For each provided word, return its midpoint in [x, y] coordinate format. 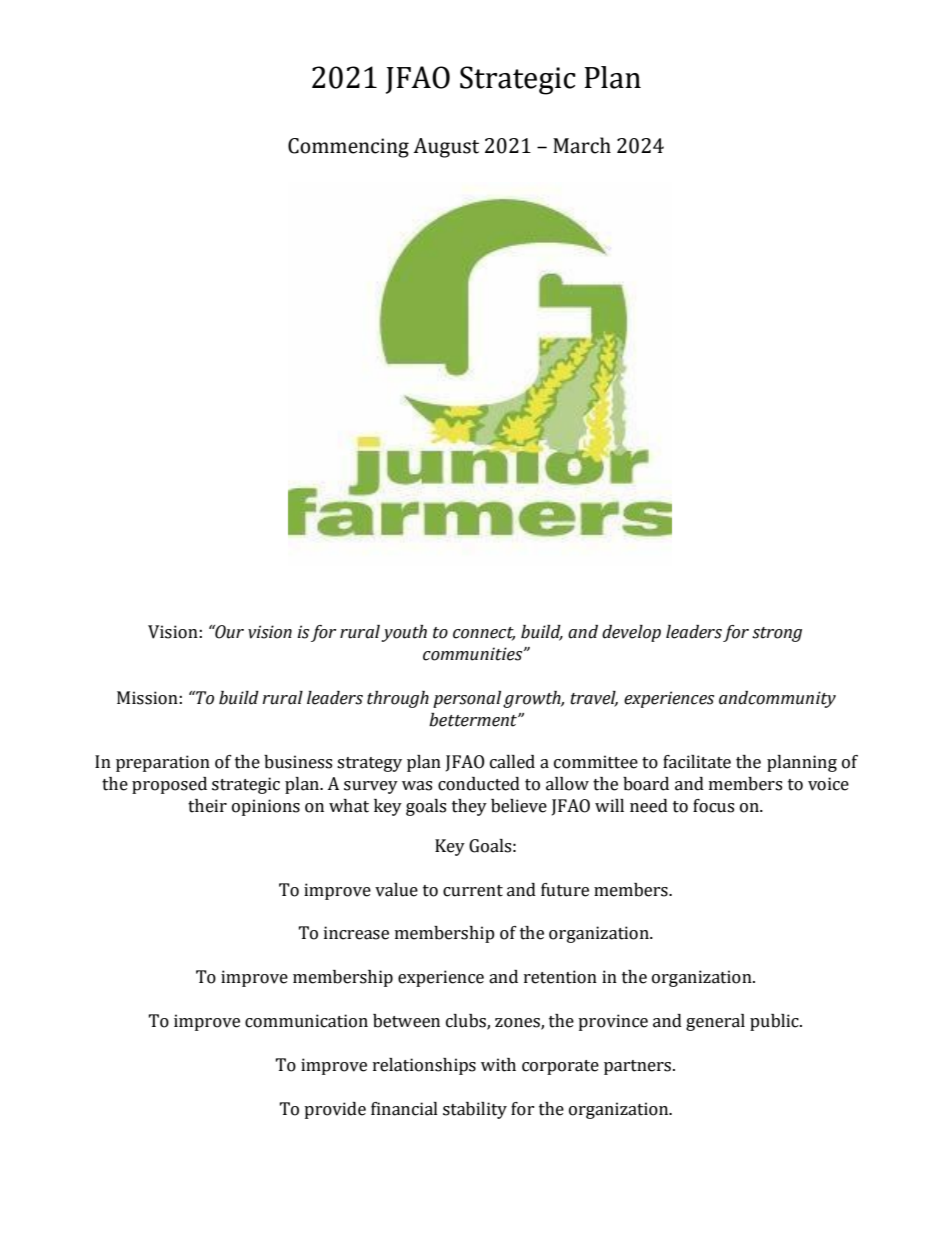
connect [484, 634]
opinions [266, 807]
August [446, 148]
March [582, 145]
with [498, 1065]
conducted [479, 784]
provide [335, 1110]
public [775, 1022]
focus [713, 806]
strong [777, 634]
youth [404, 633]
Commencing [348, 148]
